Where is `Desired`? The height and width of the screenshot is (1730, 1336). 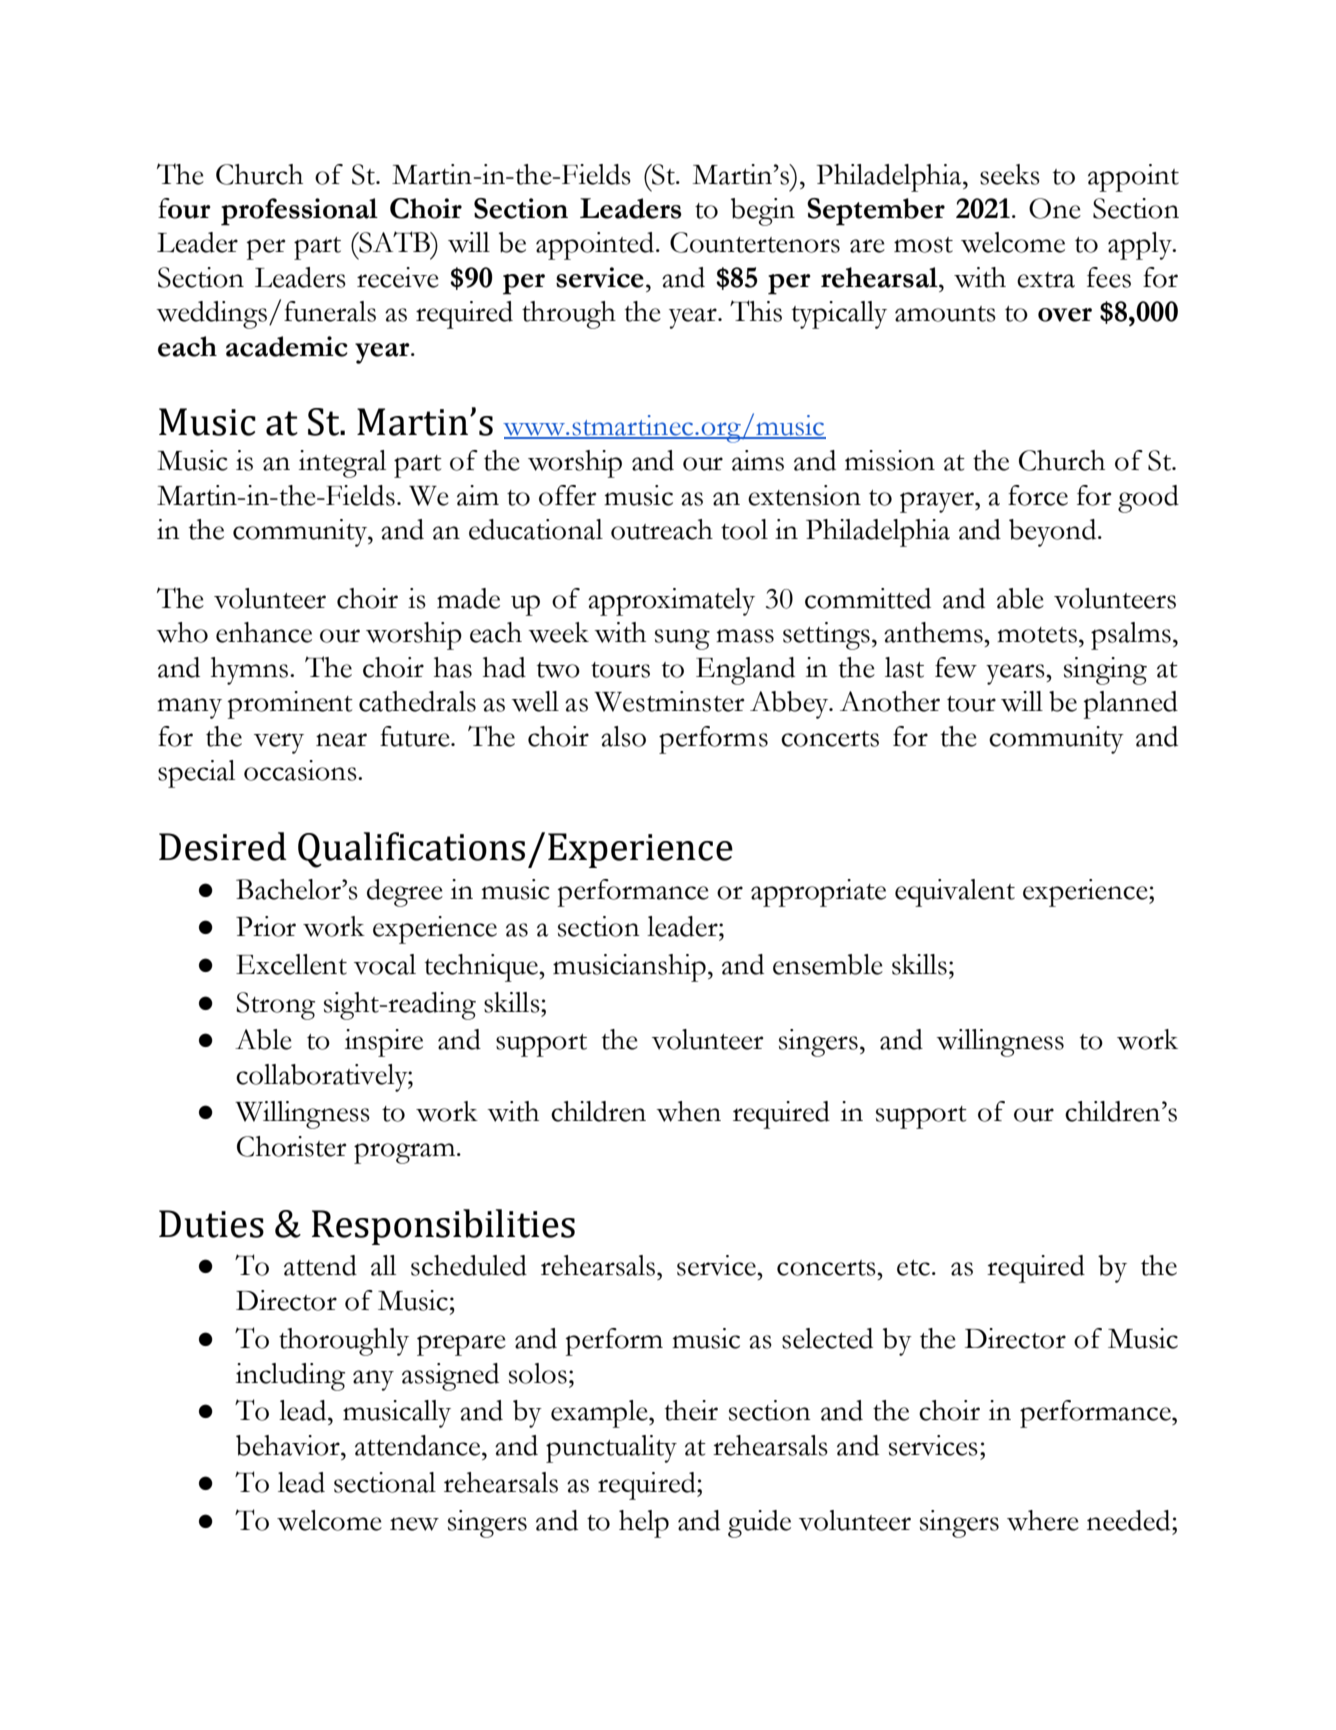
Desired is located at coordinates (223, 846).
